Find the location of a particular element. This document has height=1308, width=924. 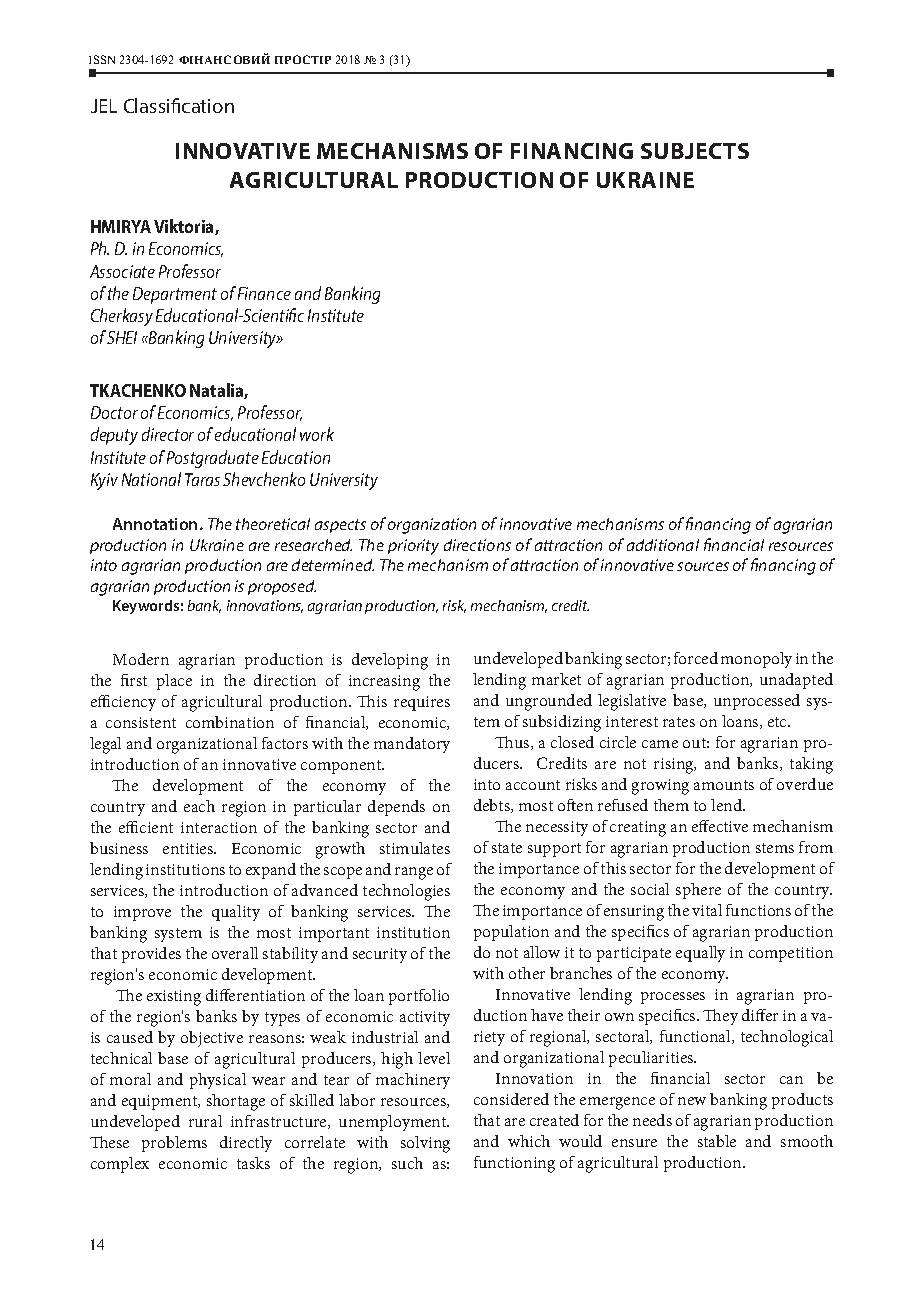

developing is located at coordinates (390, 661).
